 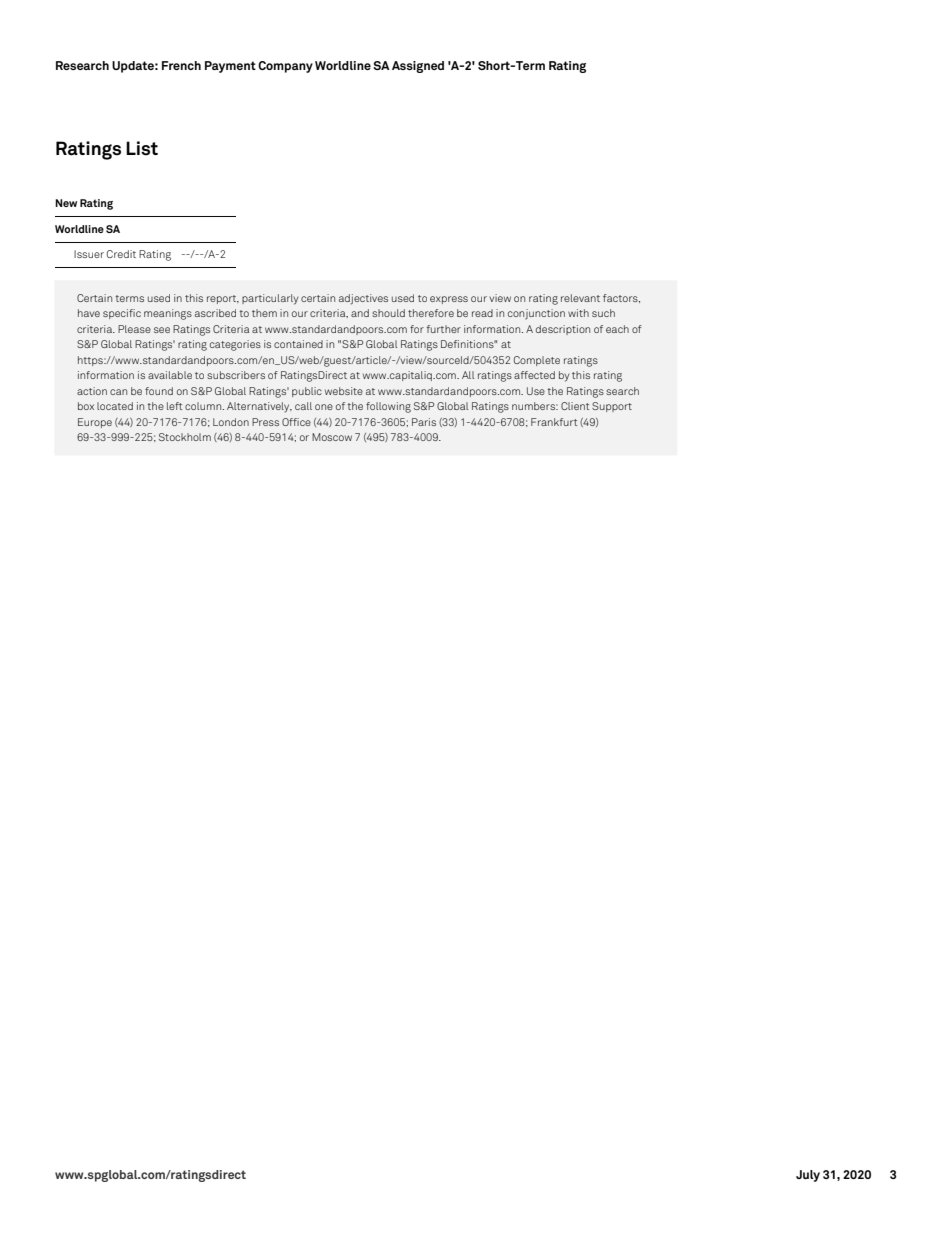 What do you see at coordinates (554, 422) in the image?
I see `Frankfurt` at bounding box center [554, 422].
